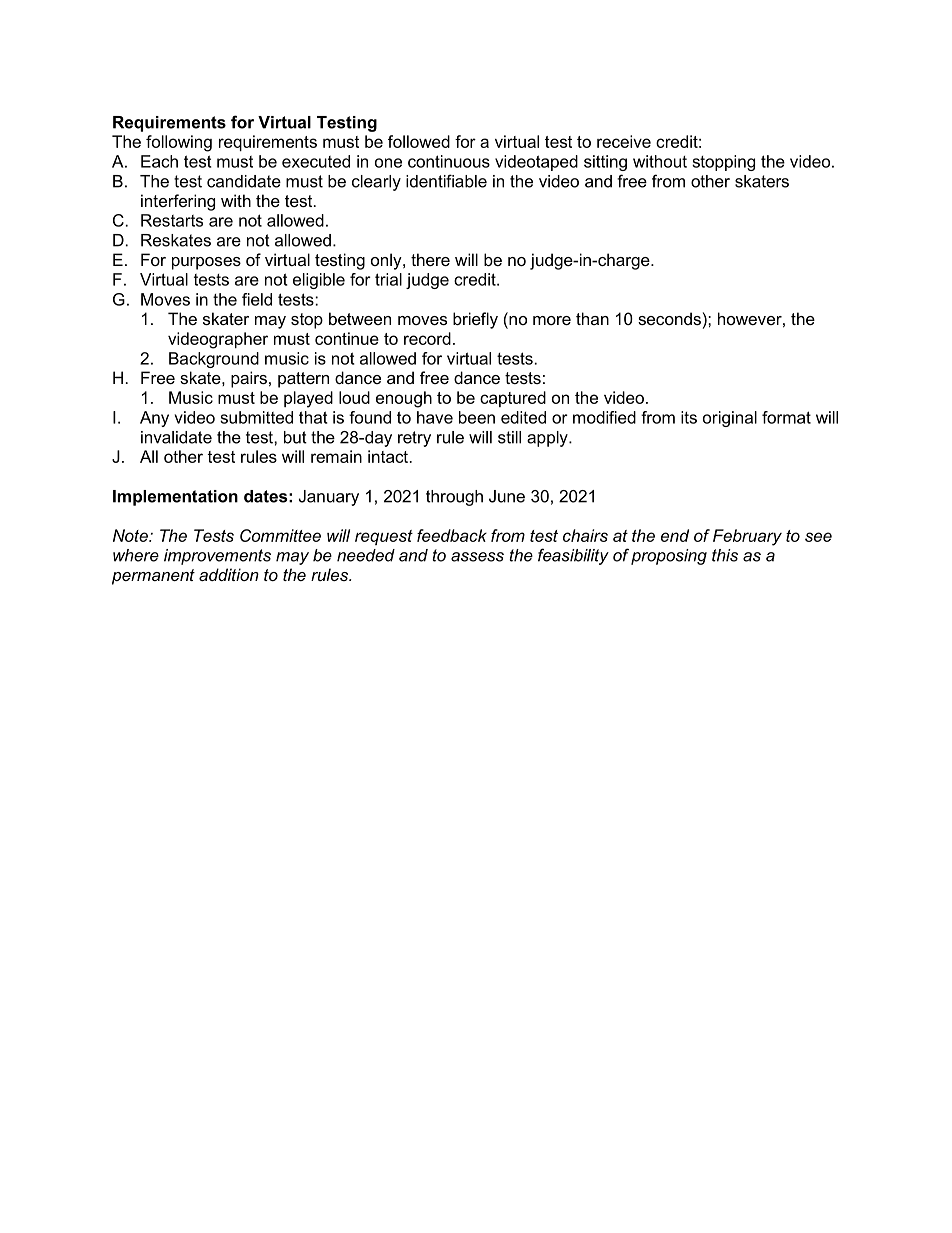 The height and width of the image is (1233, 952). I want to click on seconds, so click(669, 318).
